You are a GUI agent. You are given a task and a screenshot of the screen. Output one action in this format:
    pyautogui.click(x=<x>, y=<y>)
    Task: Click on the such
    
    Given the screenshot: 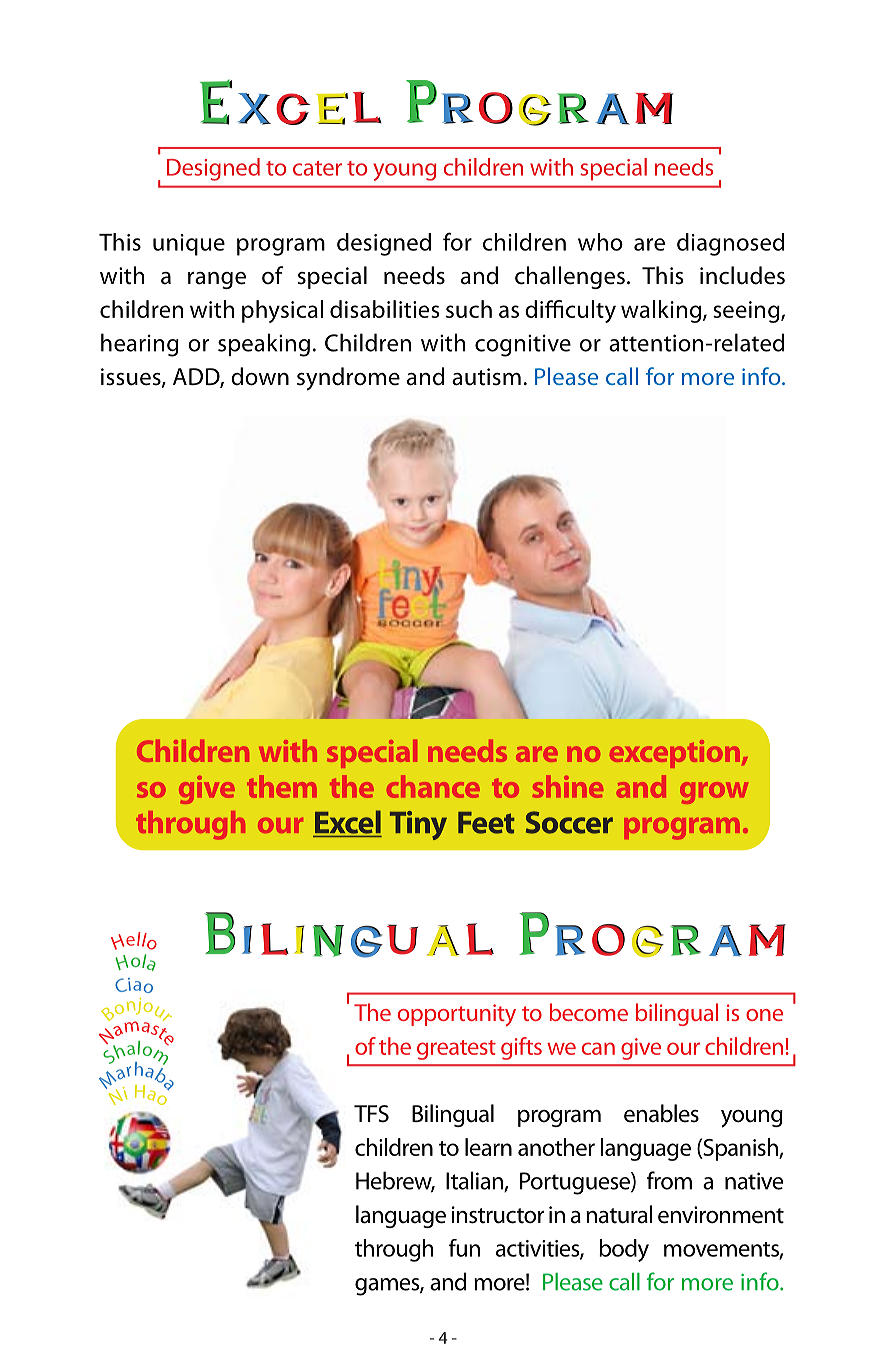 What is the action you would take?
    pyautogui.click(x=469, y=309)
